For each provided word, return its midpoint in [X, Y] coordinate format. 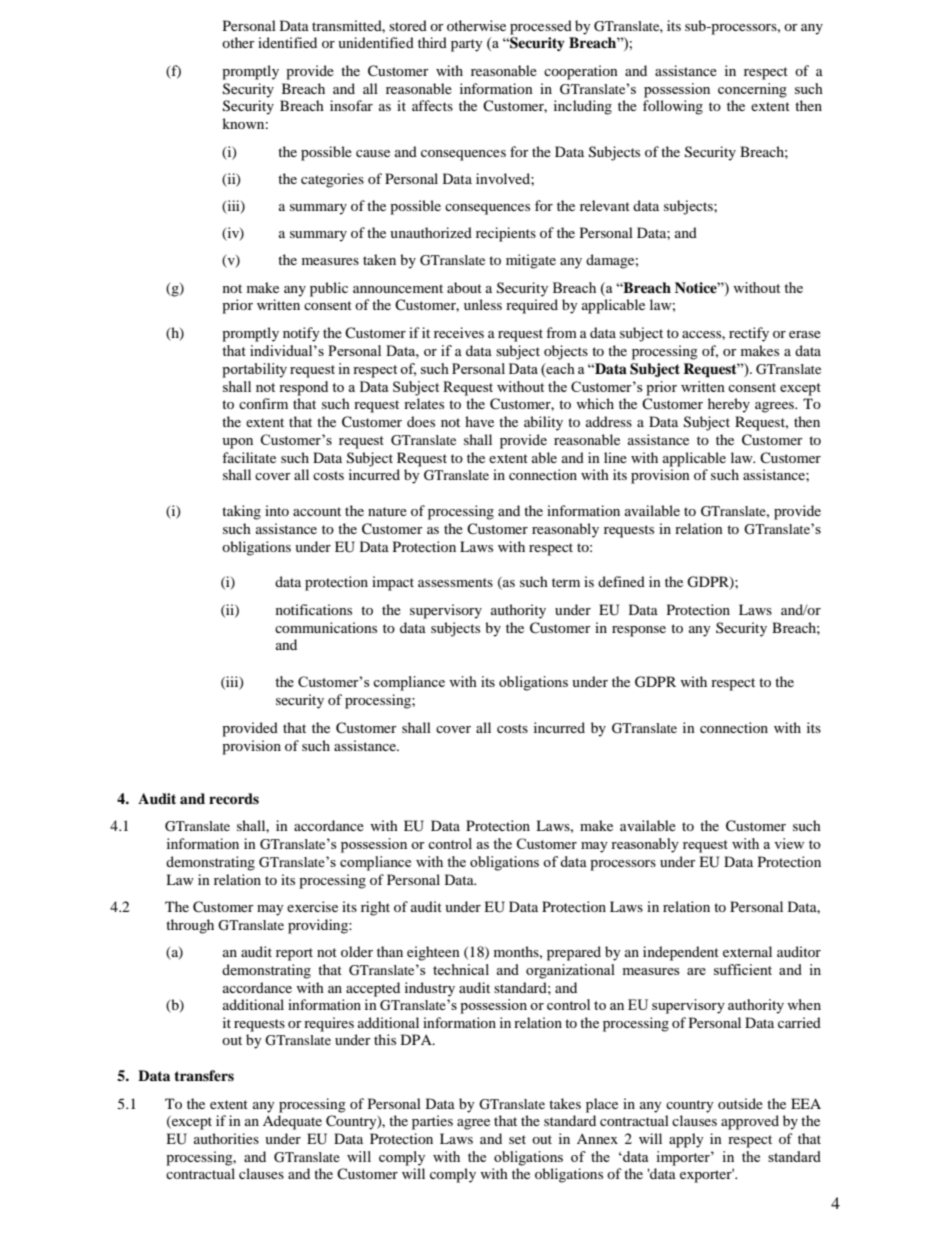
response [639, 631]
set [517, 1139]
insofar [351, 105]
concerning [752, 90]
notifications [314, 609]
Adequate [292, 1122]
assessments [455, 582]
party [467, 45]
